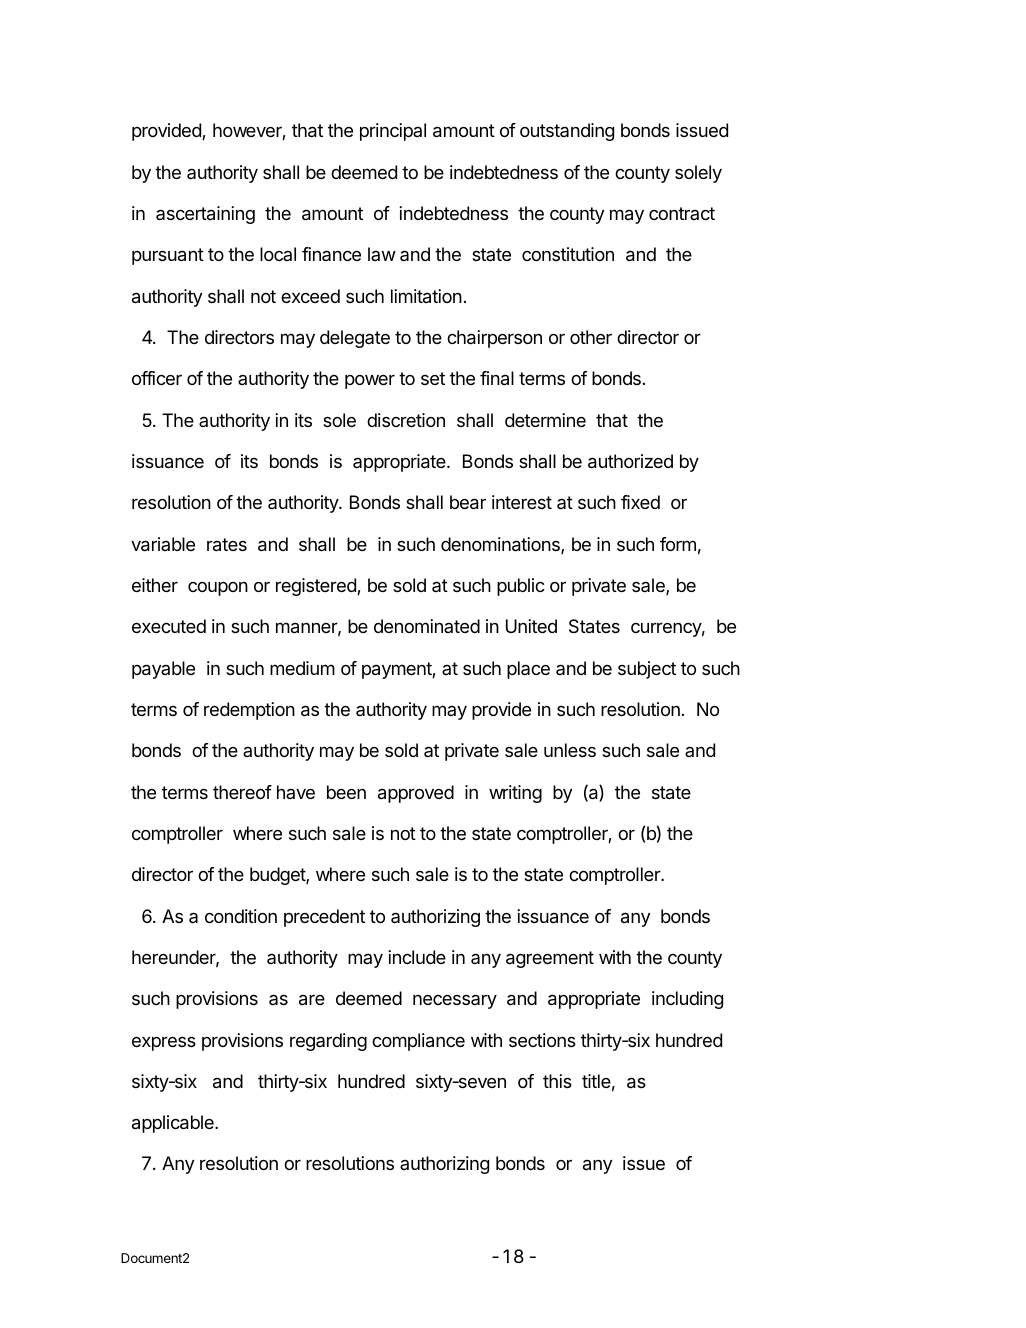  What do you see at coordinates (205, 215) in the screenshot?
I see `ascertaining` at bounding box center [205, 215].
